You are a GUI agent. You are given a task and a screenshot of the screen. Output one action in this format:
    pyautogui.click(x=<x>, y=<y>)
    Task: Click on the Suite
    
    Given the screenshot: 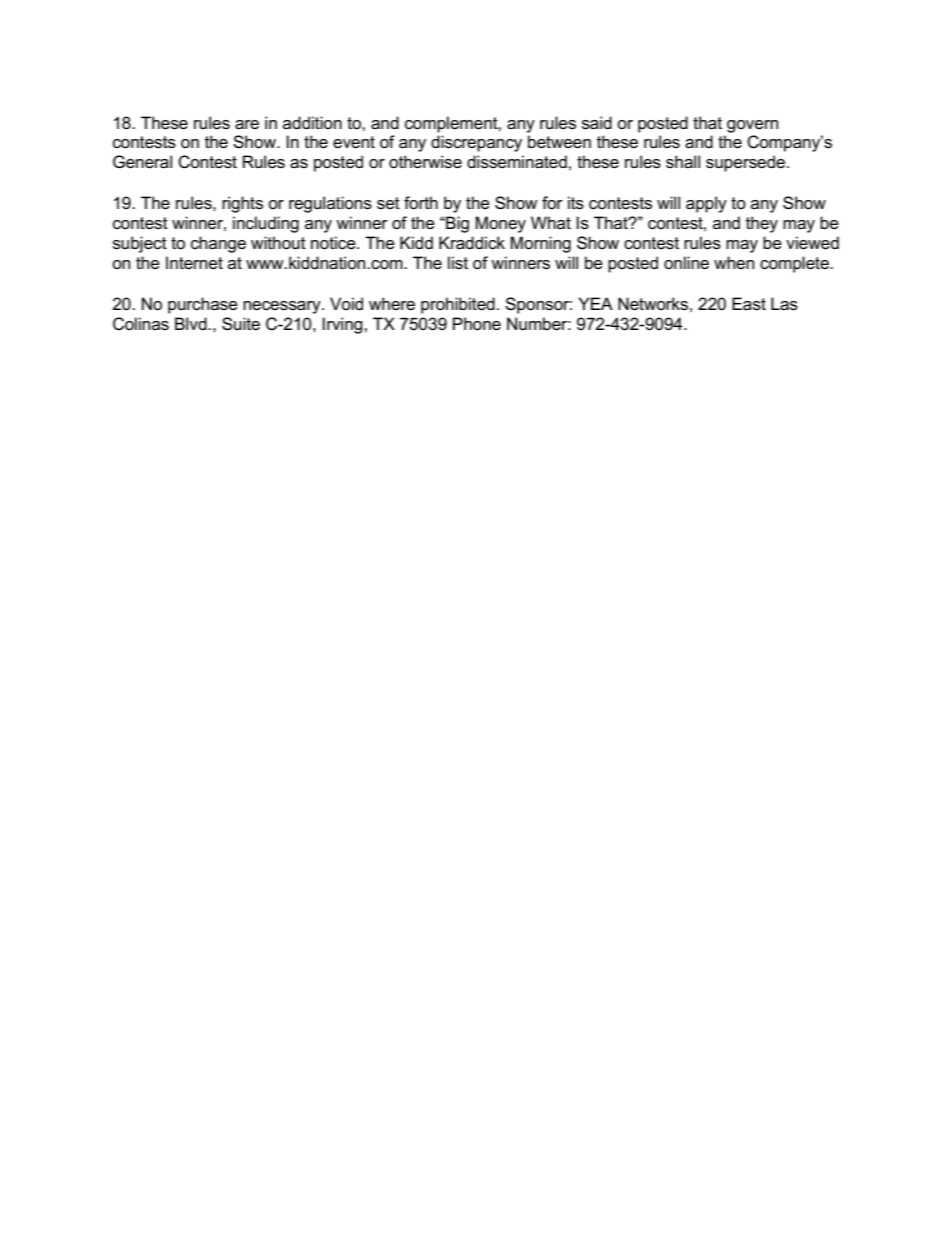 What is the action you would take?
    pyautogui.click(x=241, y=324)
